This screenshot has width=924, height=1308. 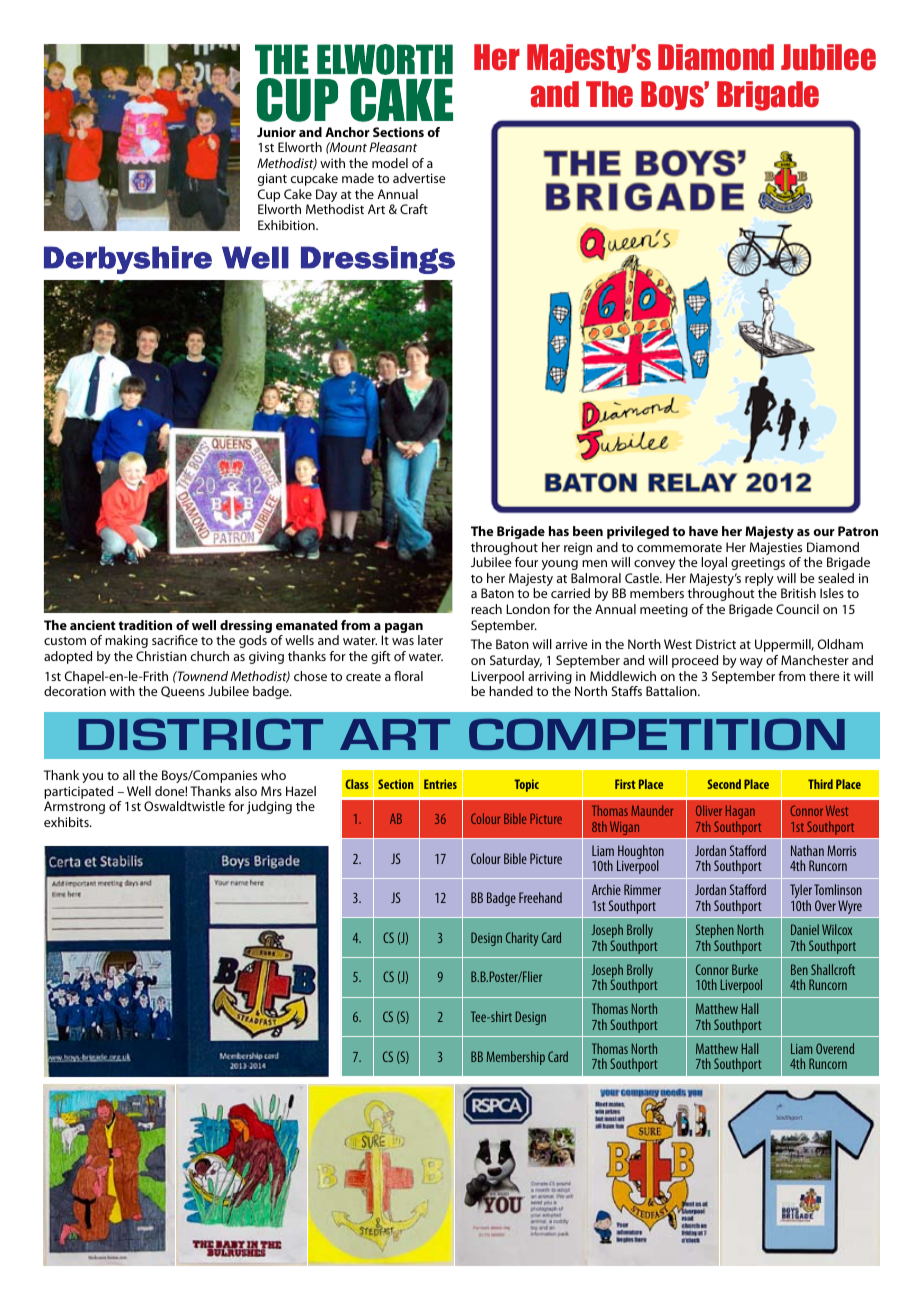 What do you see at coordinates (758, 563) in the screenshot?
I see `greetings` at bounding box center [758, 563].
